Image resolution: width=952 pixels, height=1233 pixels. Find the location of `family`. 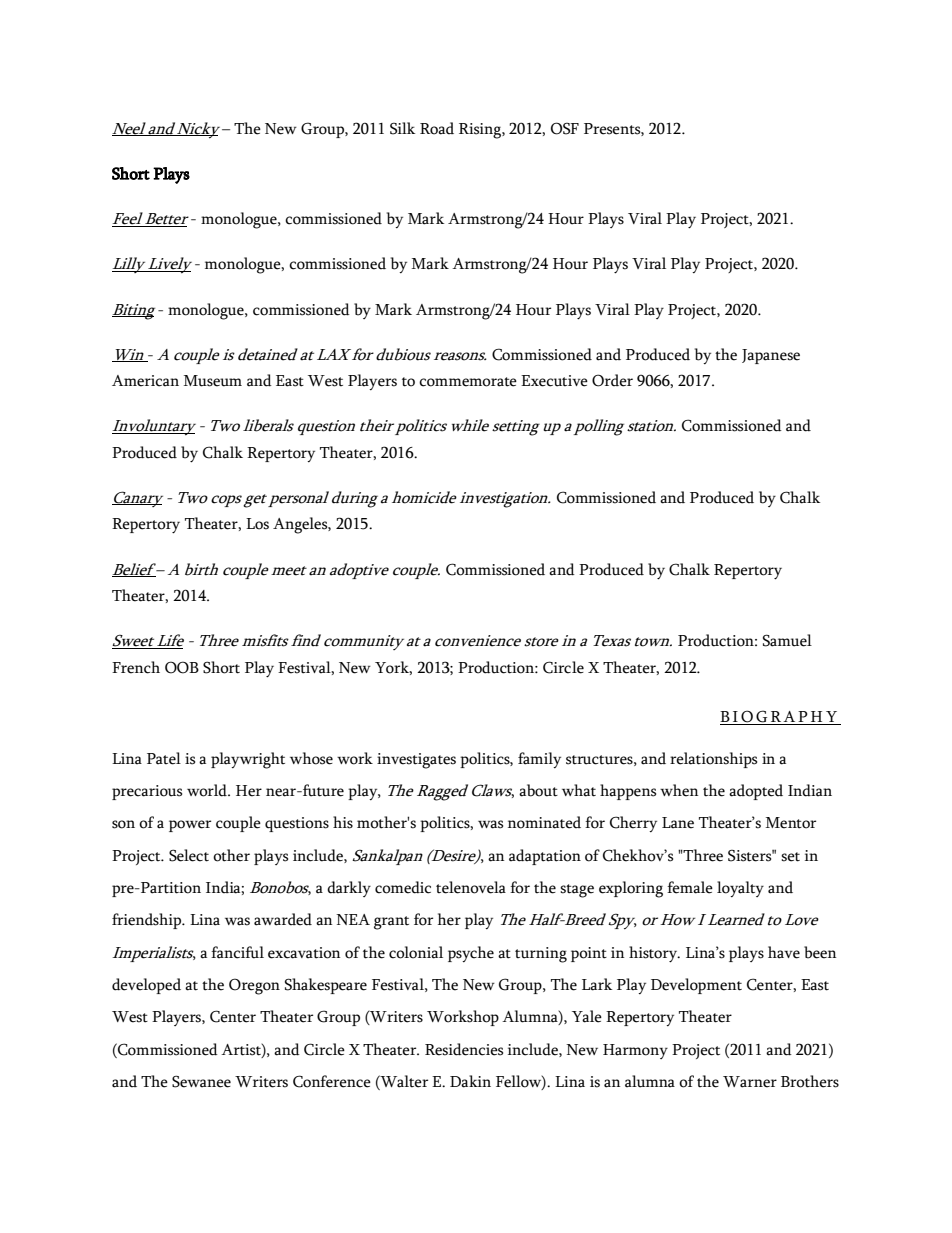

family is located at coordinates (539, 760).
